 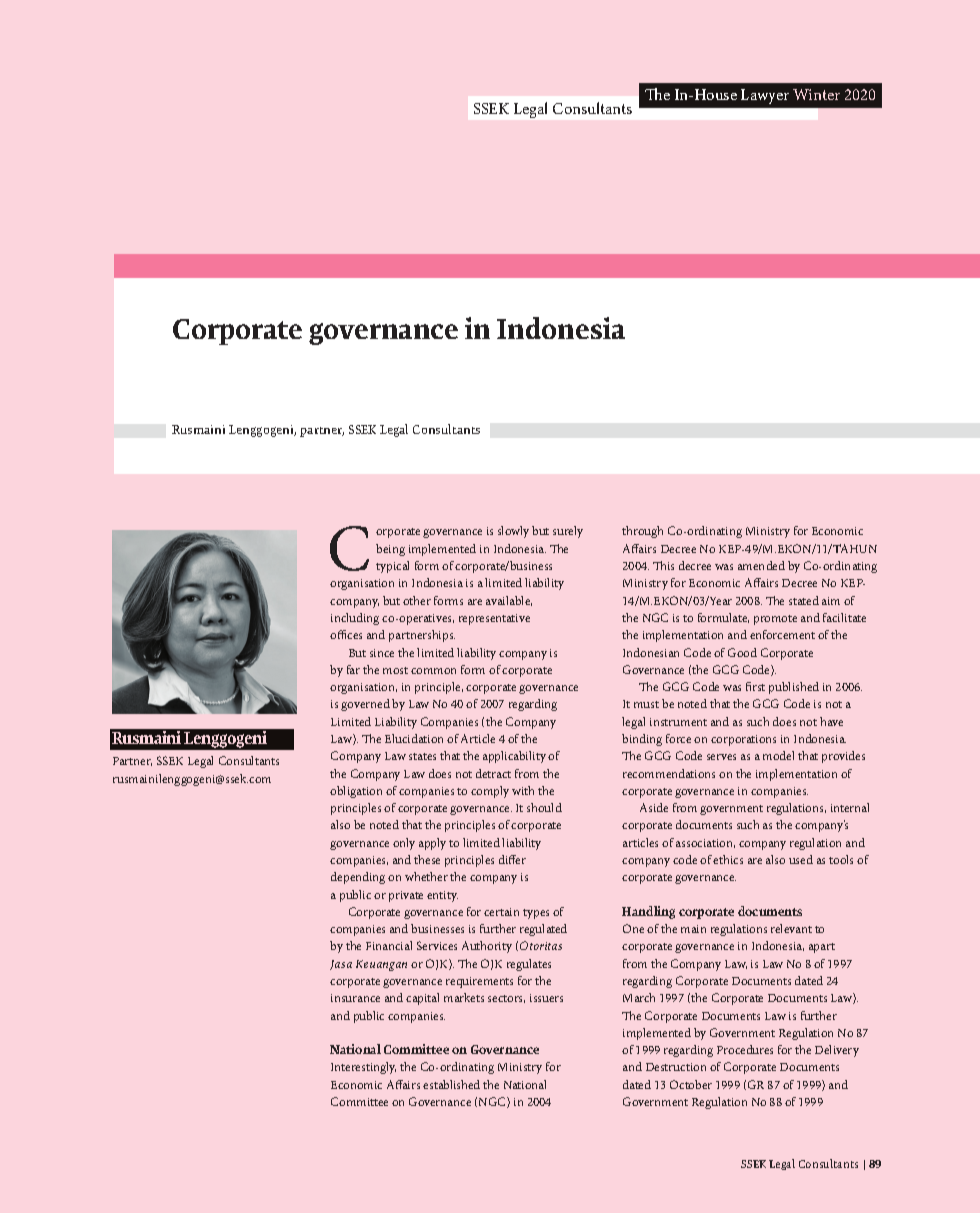 I want to click on used, so click(x=801, y=859).
